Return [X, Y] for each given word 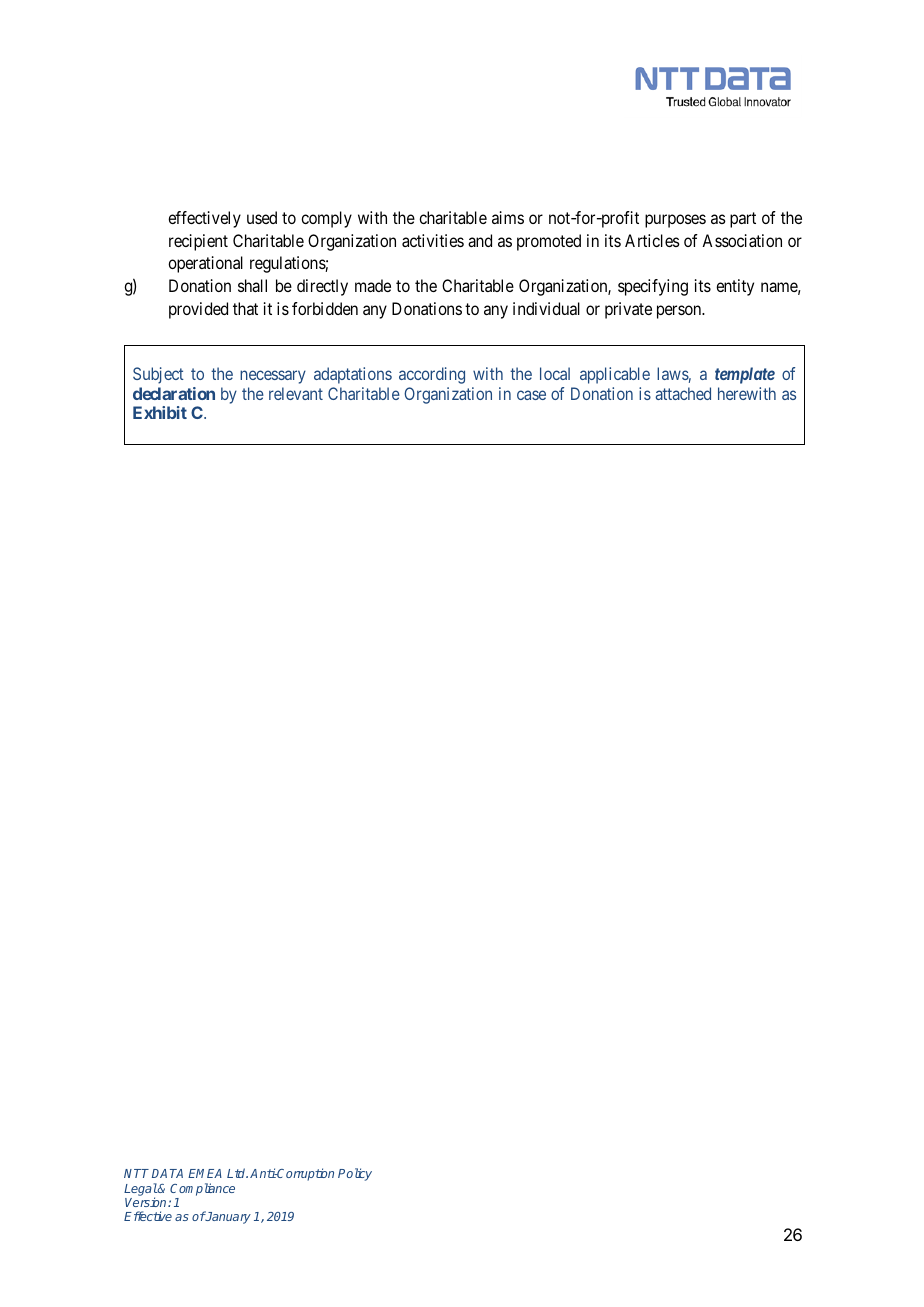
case [531, 395]
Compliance [202, 1189]
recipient [198, 242]
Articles [652, 240]
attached [683, 393]
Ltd [237, 1173]
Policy [355, 1174]
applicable [615, 375]
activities [433, 240]
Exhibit [160, 412]
